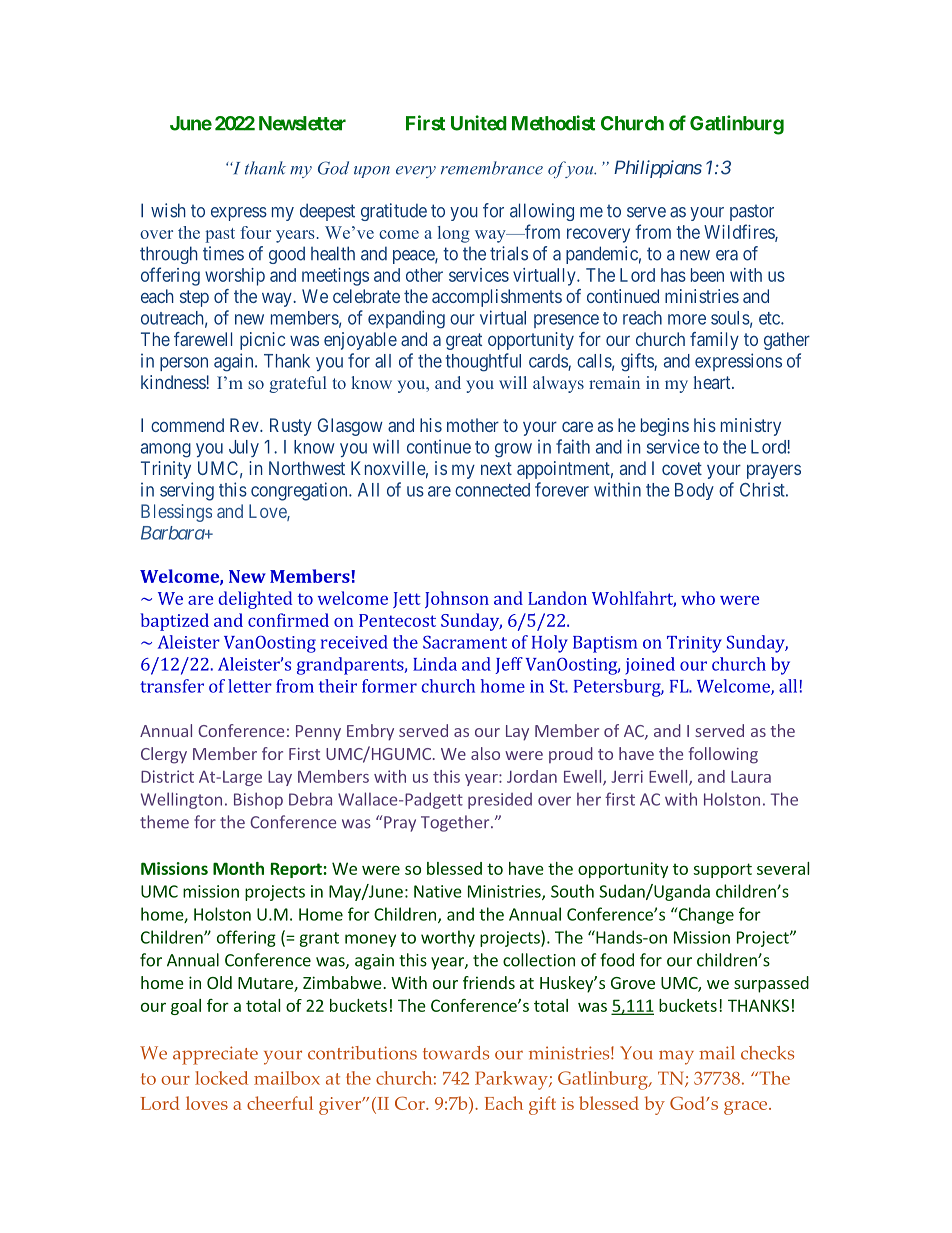 The width and height of the screenshot is (952, 1233). Describe the element at coordinates (244, 448) in the screenshot. I see `July` at that location.
